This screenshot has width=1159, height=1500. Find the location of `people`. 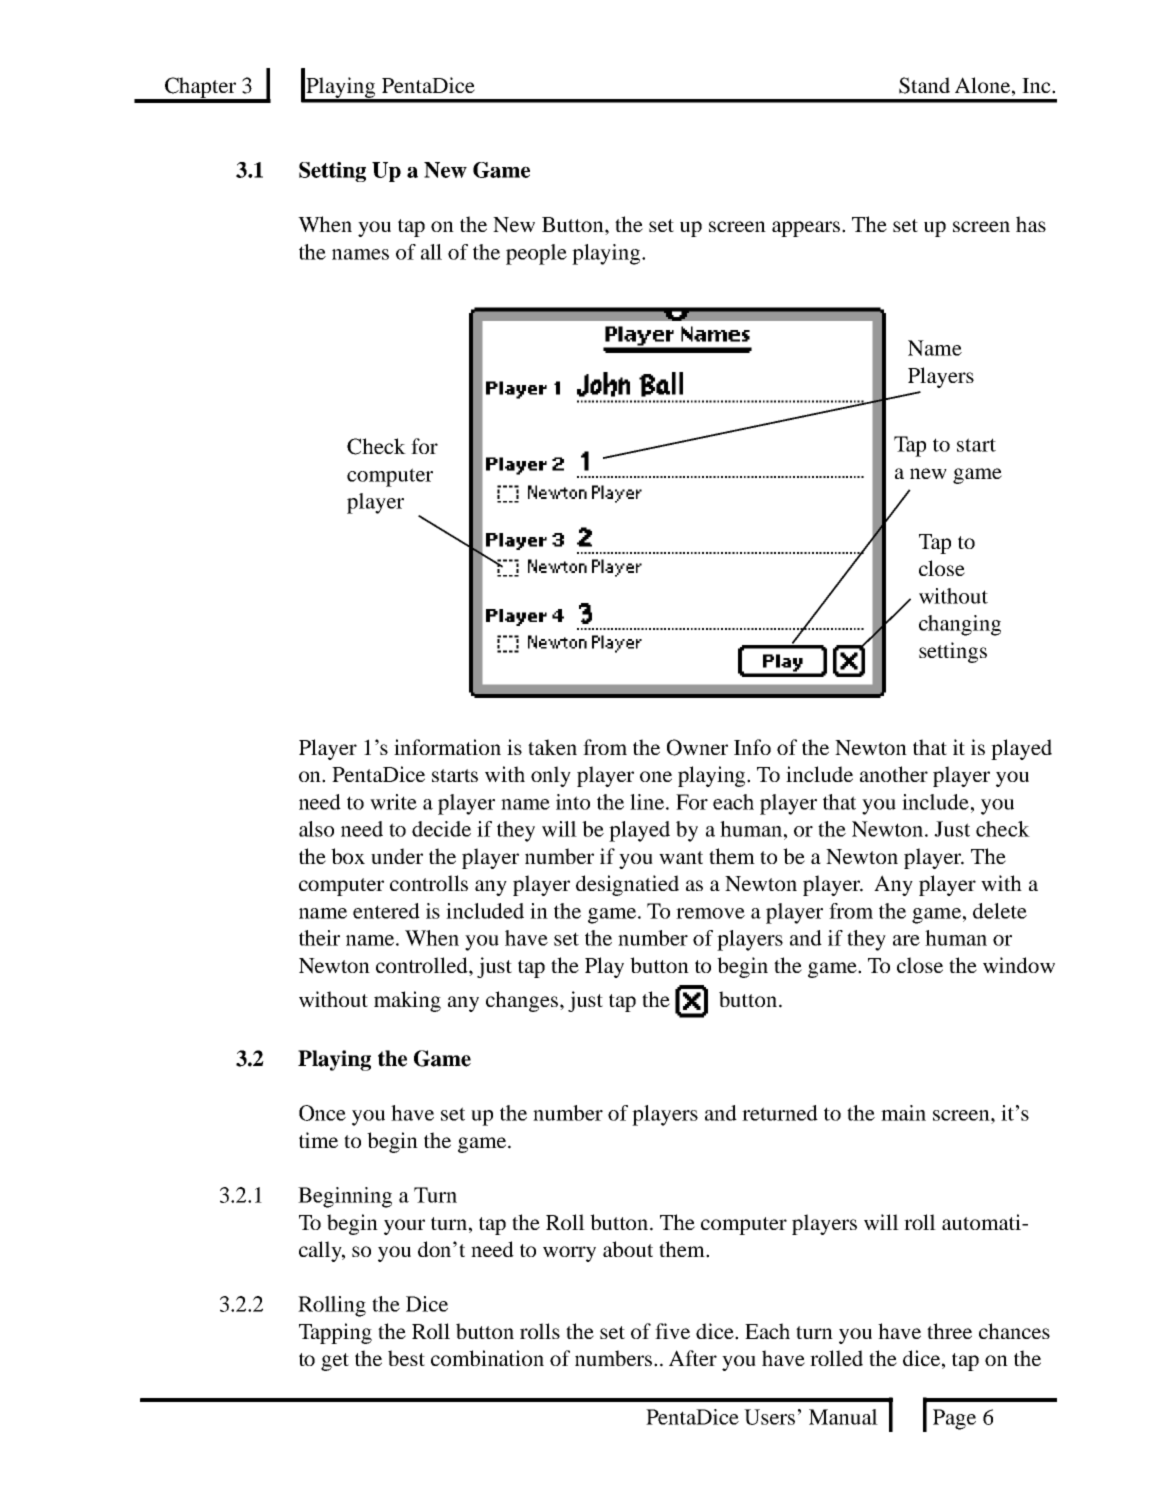

people is located at coordinates (536, 254).
